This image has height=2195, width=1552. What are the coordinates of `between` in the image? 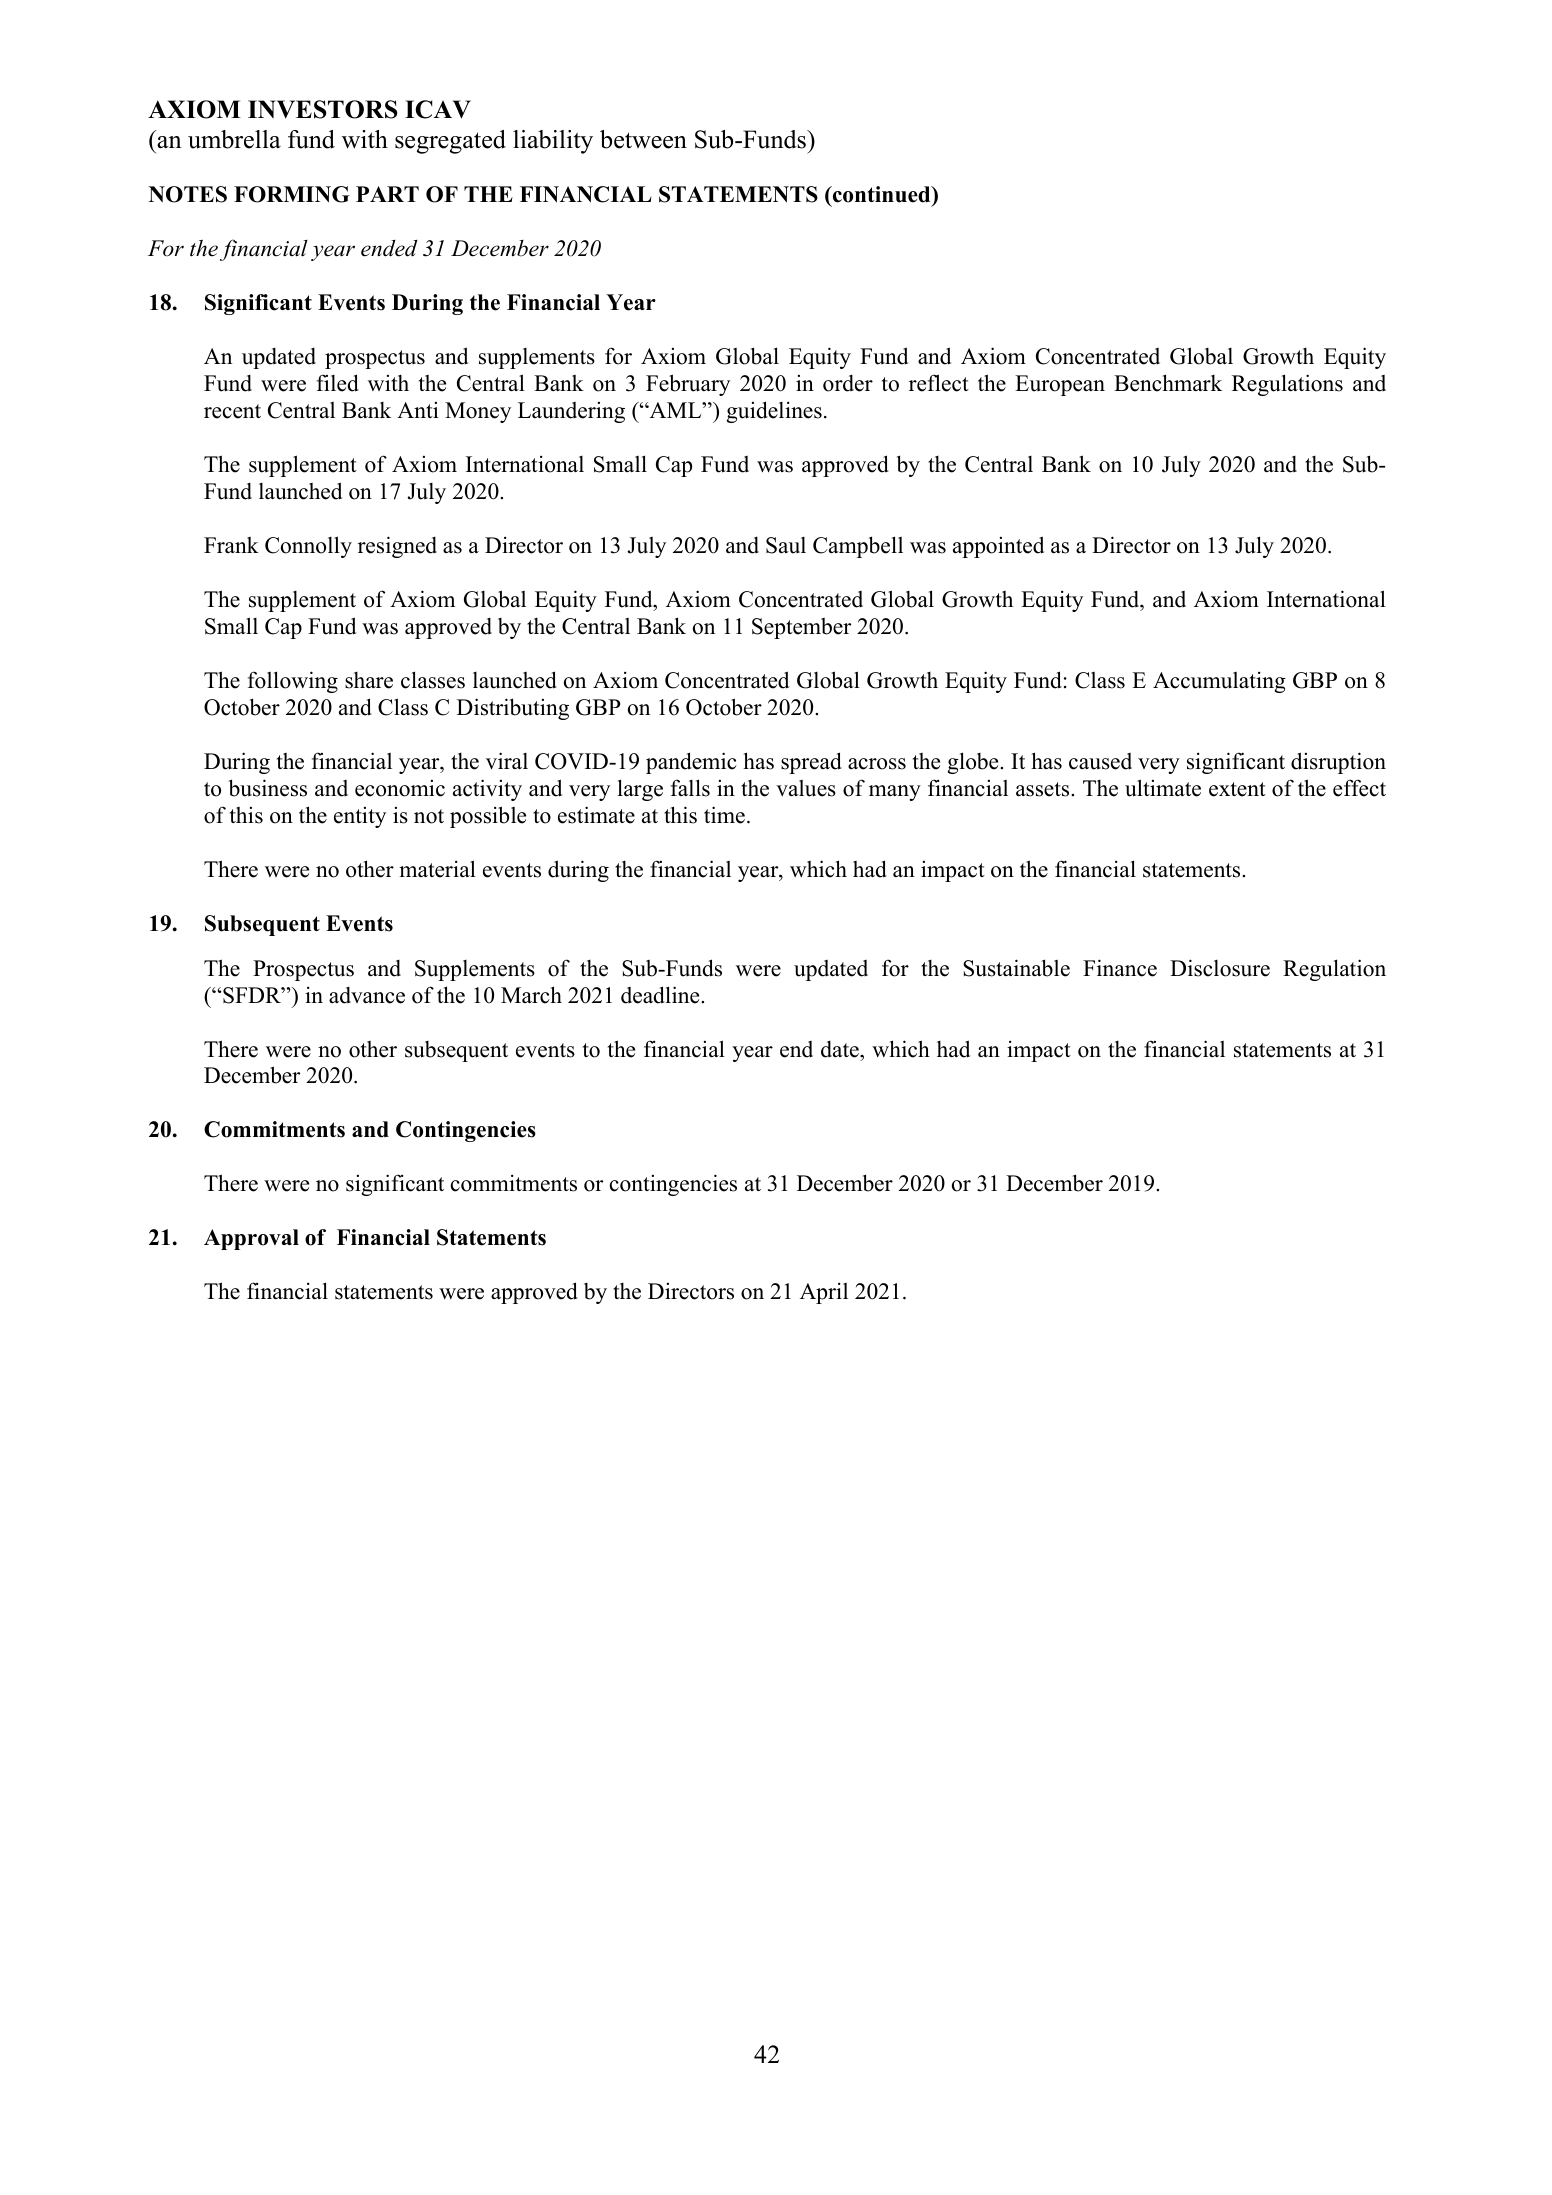 It's located at (643, 139).
